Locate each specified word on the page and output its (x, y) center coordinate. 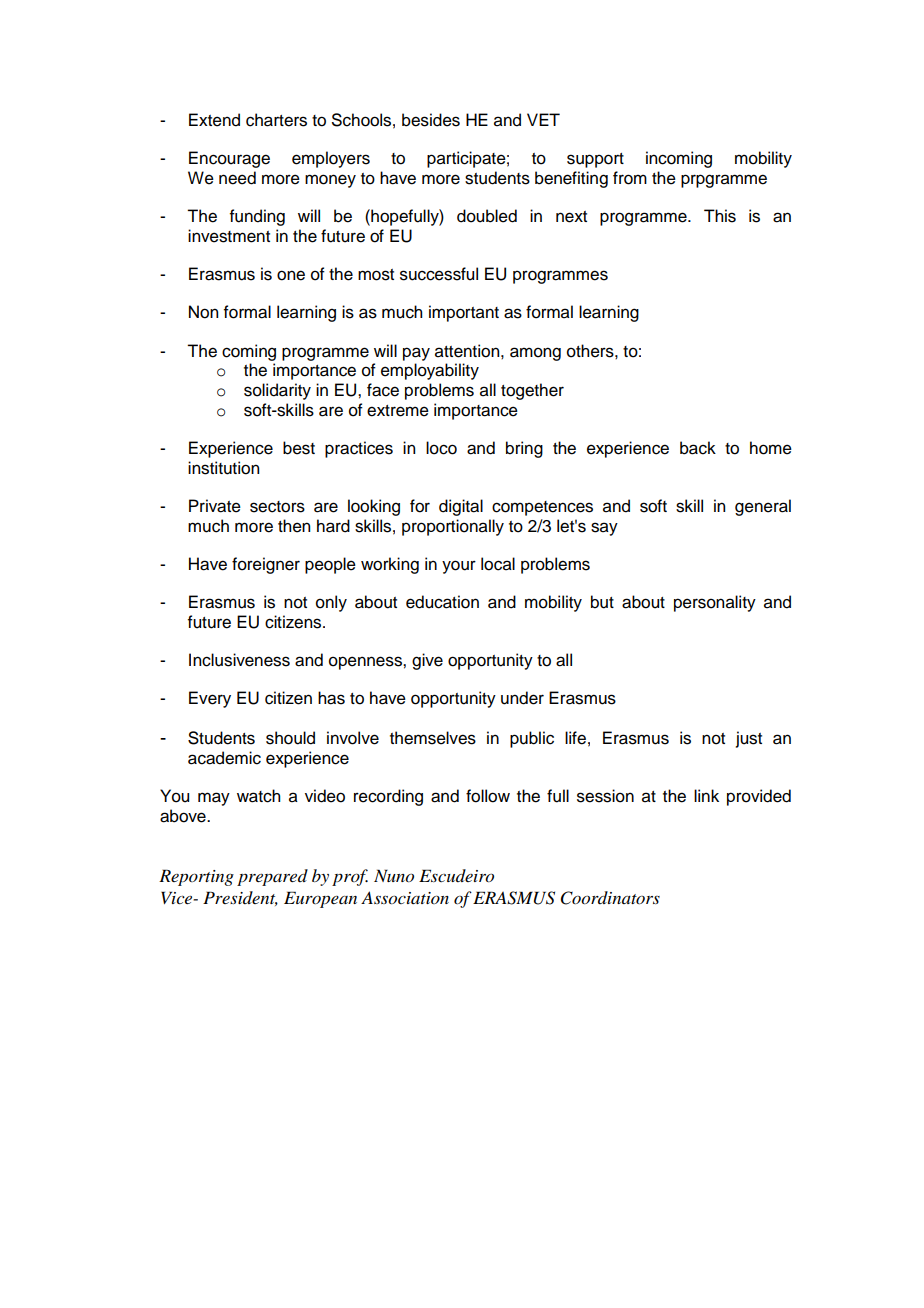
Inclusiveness (239, 660)
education (442, 602)
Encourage (229, 159)
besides (431, 120)
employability (430, 371)
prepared (272, 877)
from (630, 178)
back (698, 448)
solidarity (277, 391)
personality (715, 603)
